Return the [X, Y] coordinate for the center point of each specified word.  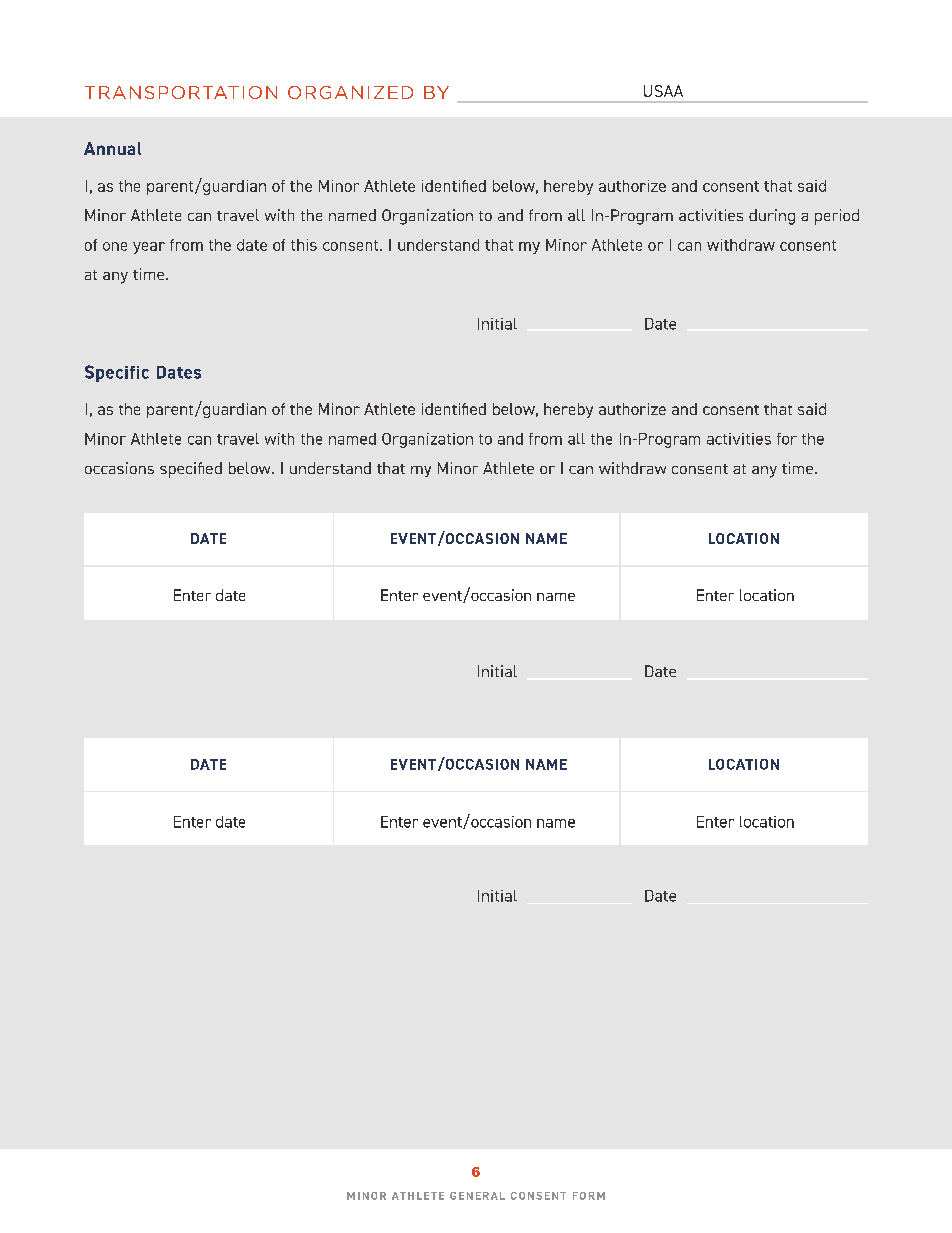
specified [191, 470]
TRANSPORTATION [181, 92]
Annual [112, 148]
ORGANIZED [350, 92]
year [149, 248]
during [772, 217]
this [304, 245]
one [115, 246]
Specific [117, 373]
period [837, 217]
